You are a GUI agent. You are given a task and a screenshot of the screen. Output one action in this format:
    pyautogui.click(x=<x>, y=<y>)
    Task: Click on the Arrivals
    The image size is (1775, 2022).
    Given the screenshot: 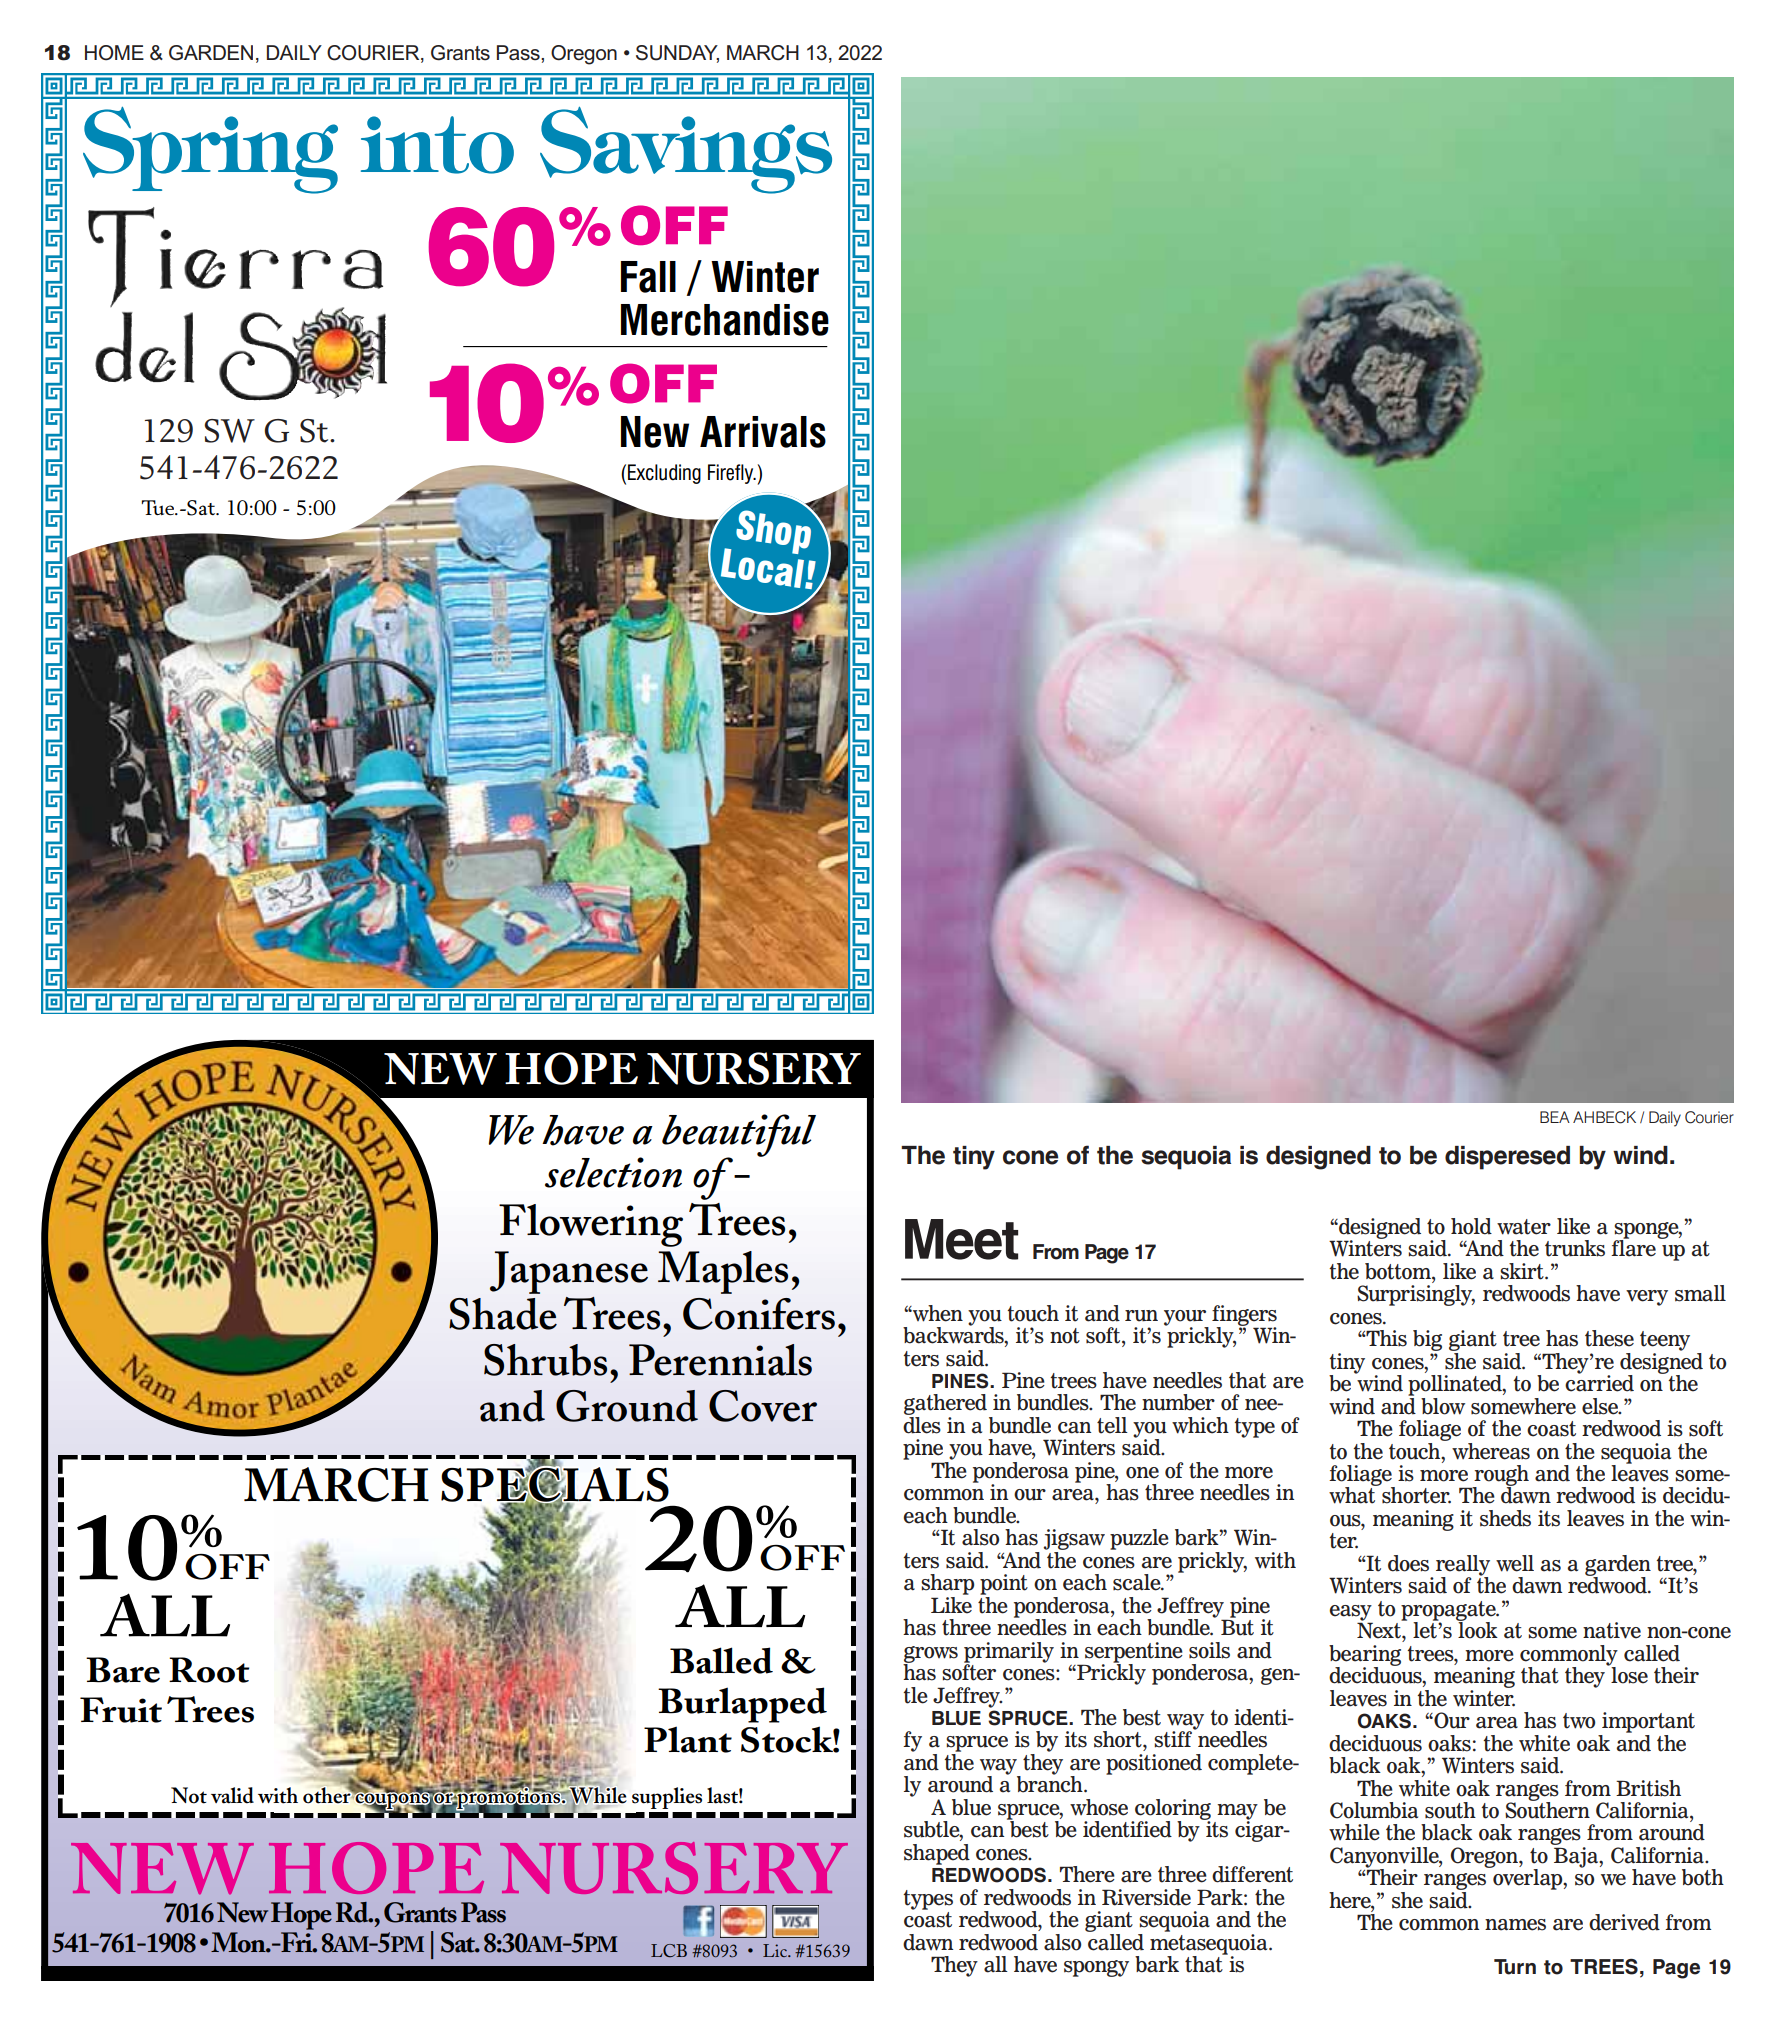 What is the action you would take?
    pyautogui.click(x=763, y=432)
